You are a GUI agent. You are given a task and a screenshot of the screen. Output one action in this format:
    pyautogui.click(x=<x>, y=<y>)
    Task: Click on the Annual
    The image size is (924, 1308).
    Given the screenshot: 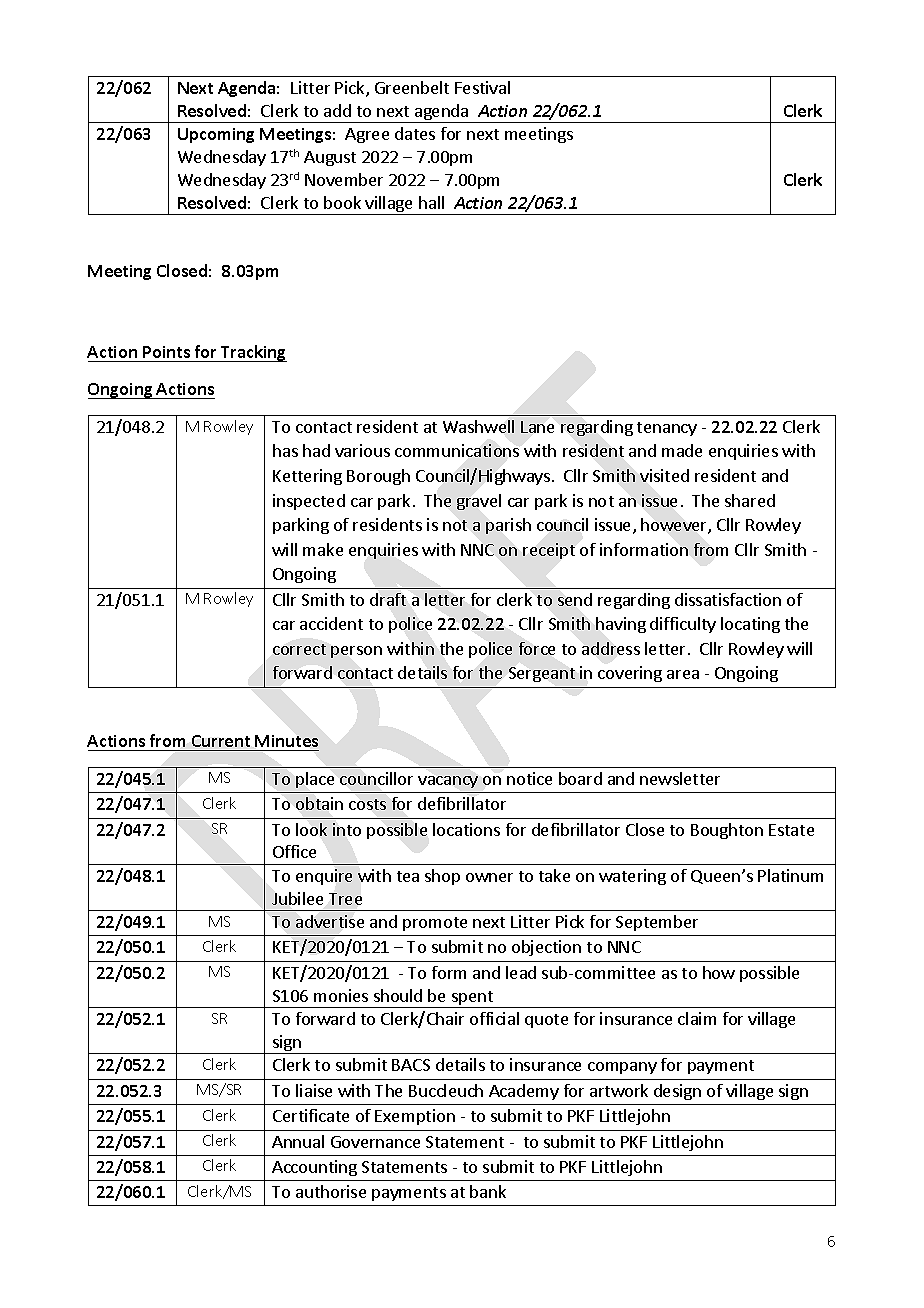 What is the action you would take?
    pyautogui.click(x=298, y=1141)
